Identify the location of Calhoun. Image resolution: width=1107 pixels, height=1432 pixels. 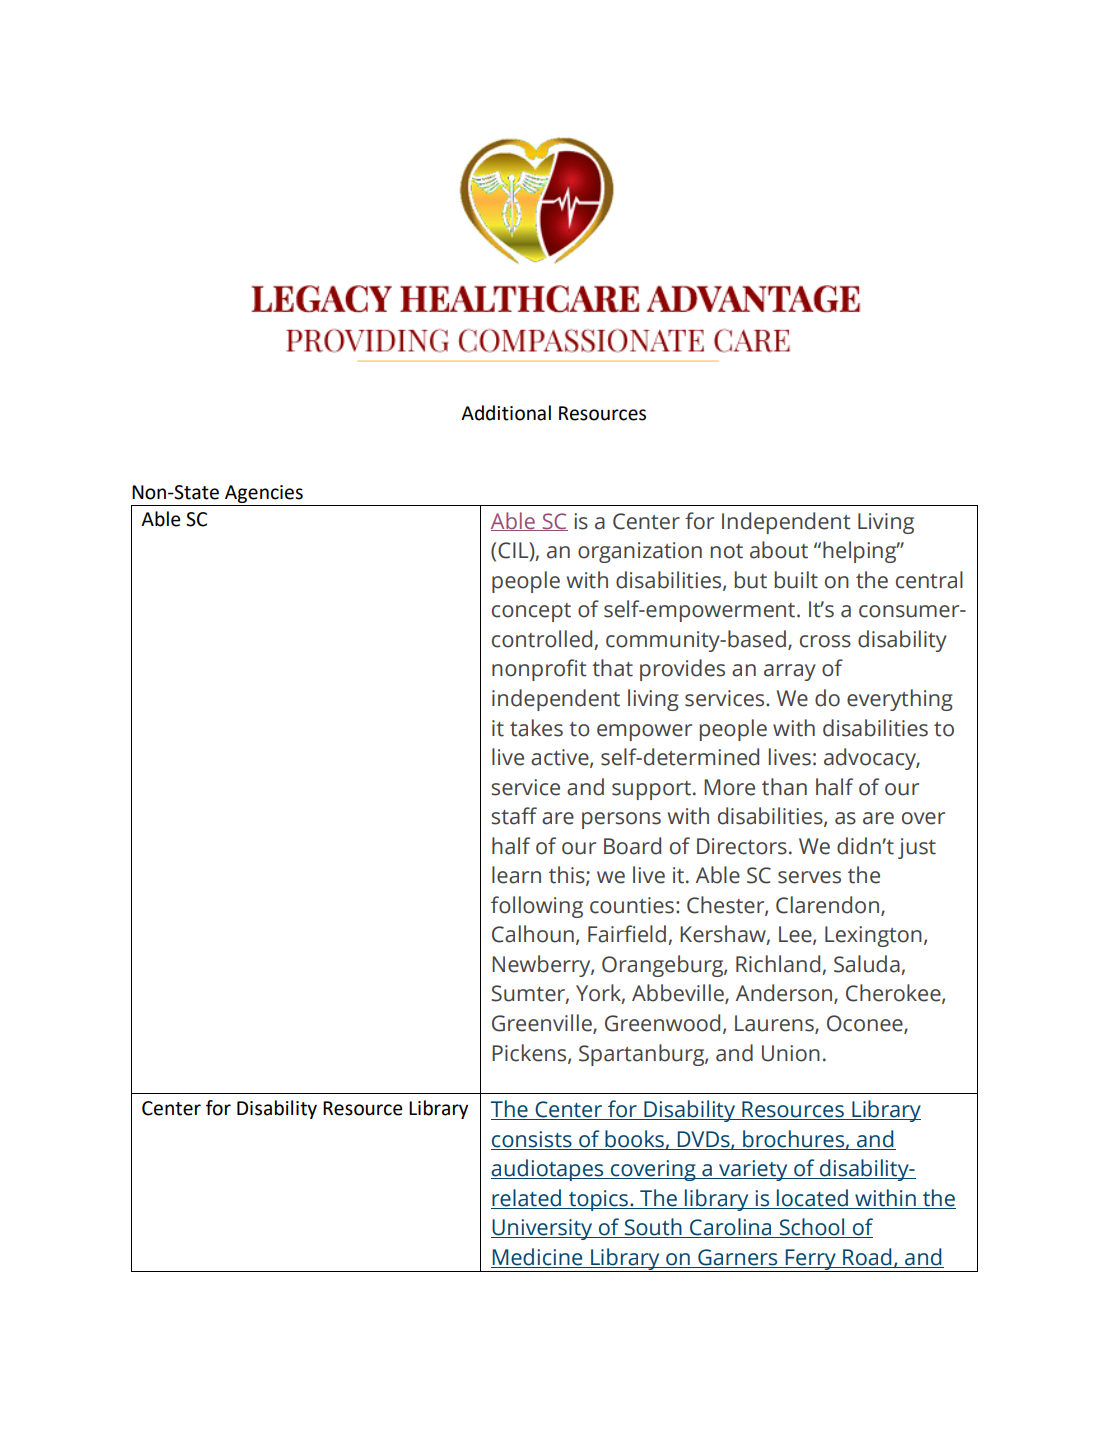
(533, 934).
